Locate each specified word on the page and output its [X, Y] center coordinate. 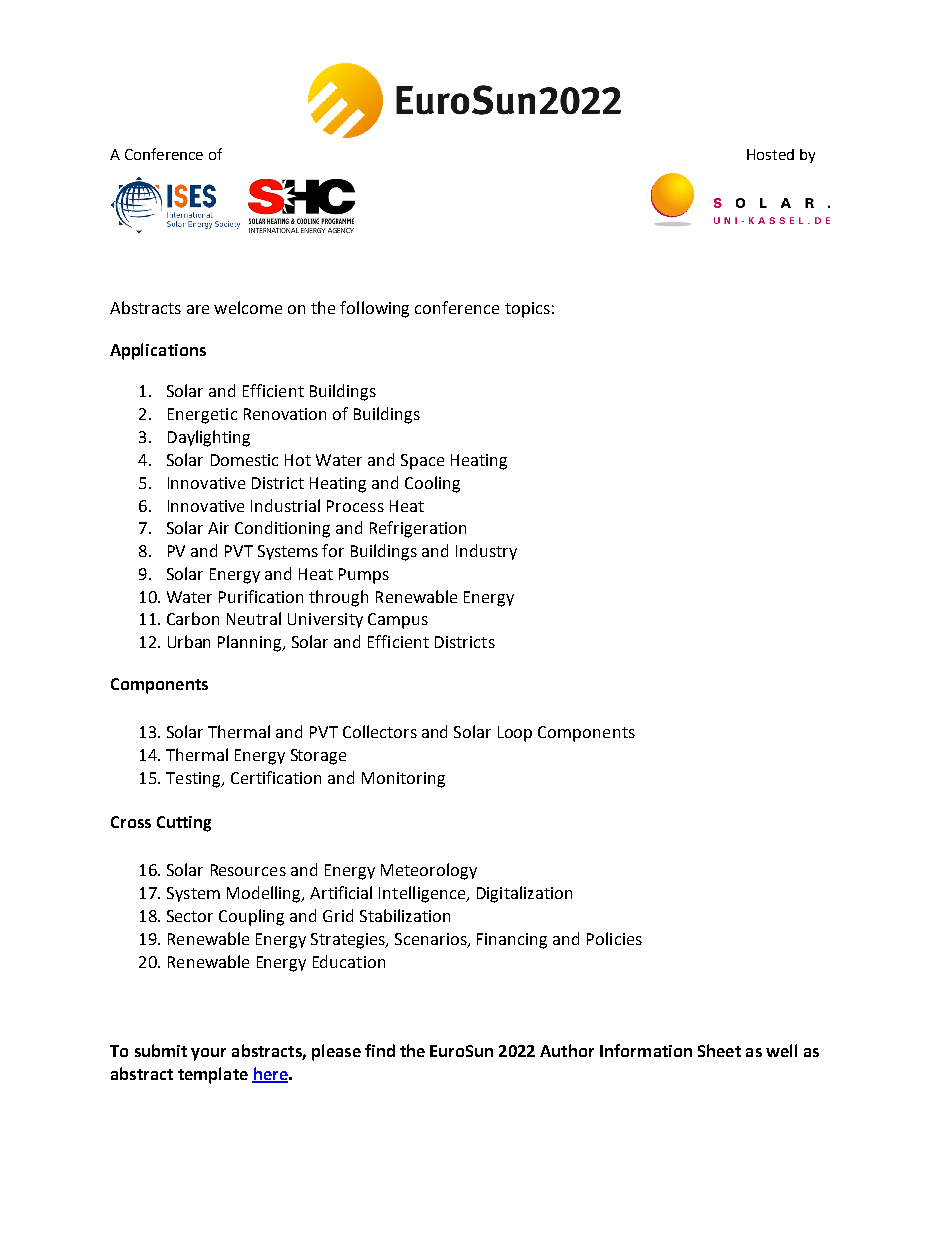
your [208, 1054]
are [198, 309]
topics [527, 310]
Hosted [770, 154]
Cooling [432, 484]
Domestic [244, 460]
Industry [486, 552]
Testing [194, 780]
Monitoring [403, 780]
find [380, 1050]
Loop [515, 734]
